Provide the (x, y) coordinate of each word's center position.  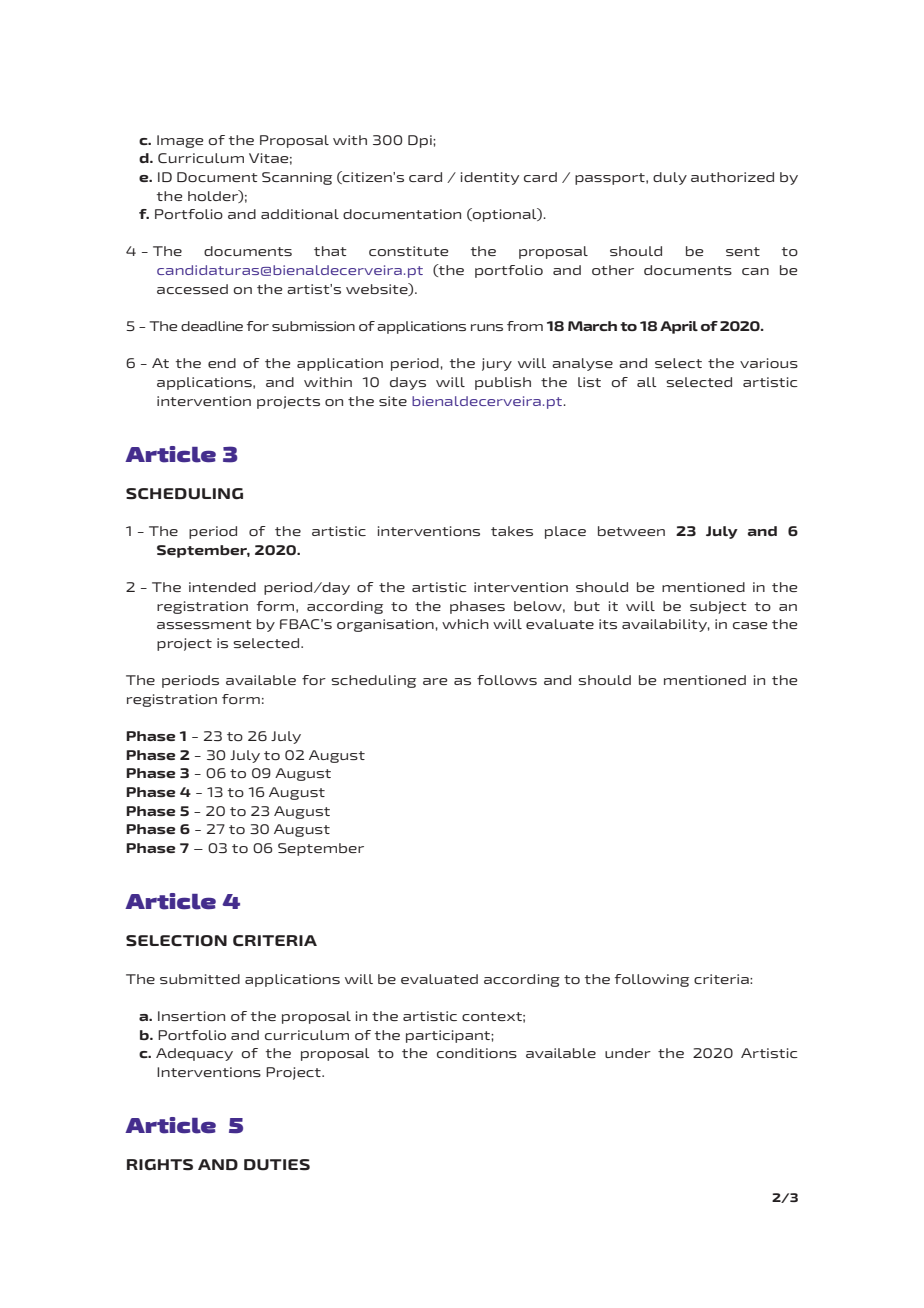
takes (512, 531)
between (631, 531)
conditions (477, 1053)
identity (490, 178)
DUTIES (277, 1165)
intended (222, 587)
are (435, 681)
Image (180, 141)
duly (670, 178)
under (628, 1053)
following (652, 980)
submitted (200, 979)
